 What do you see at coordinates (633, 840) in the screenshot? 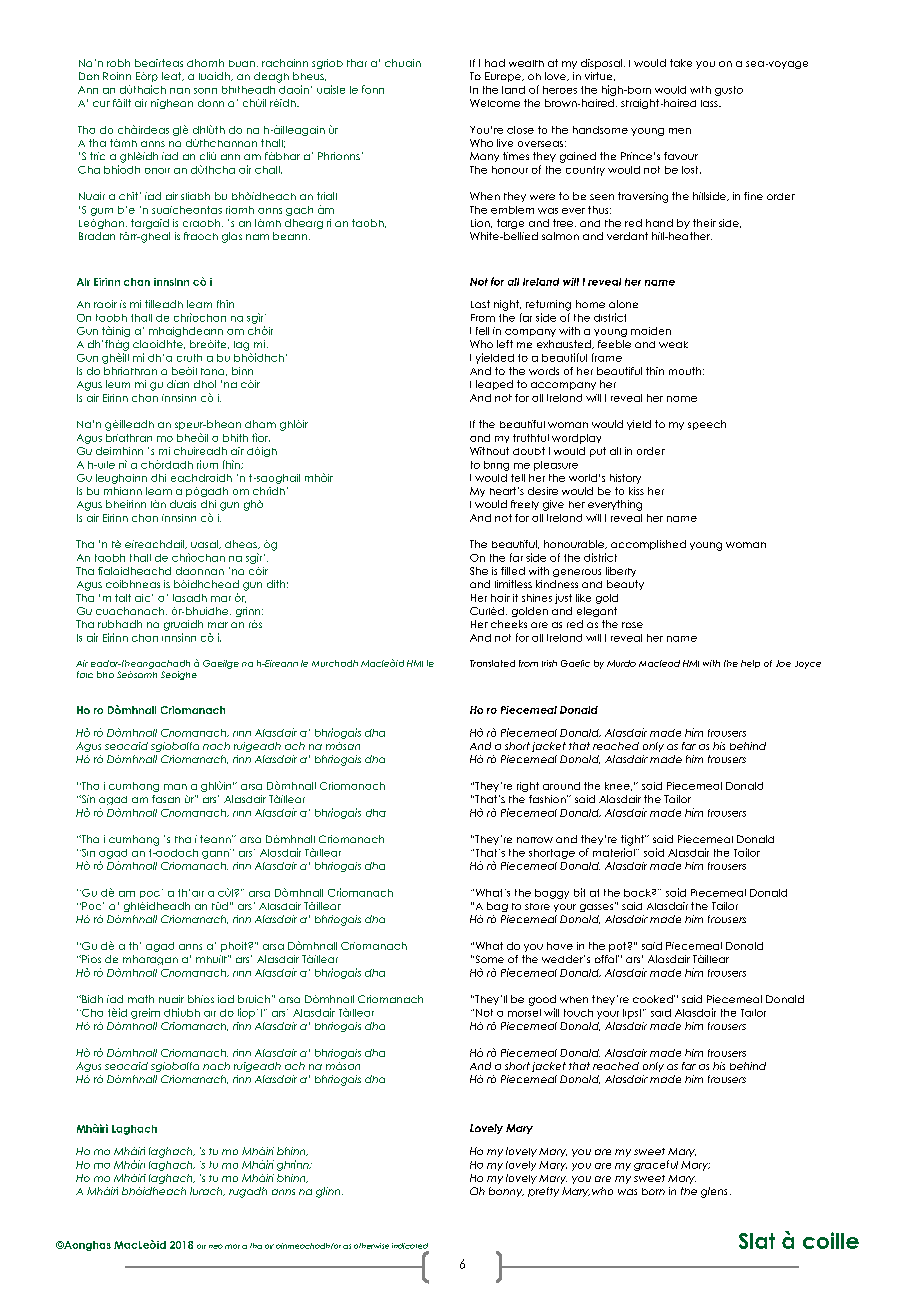
I see `tight` at bounding box center [633, 840].
